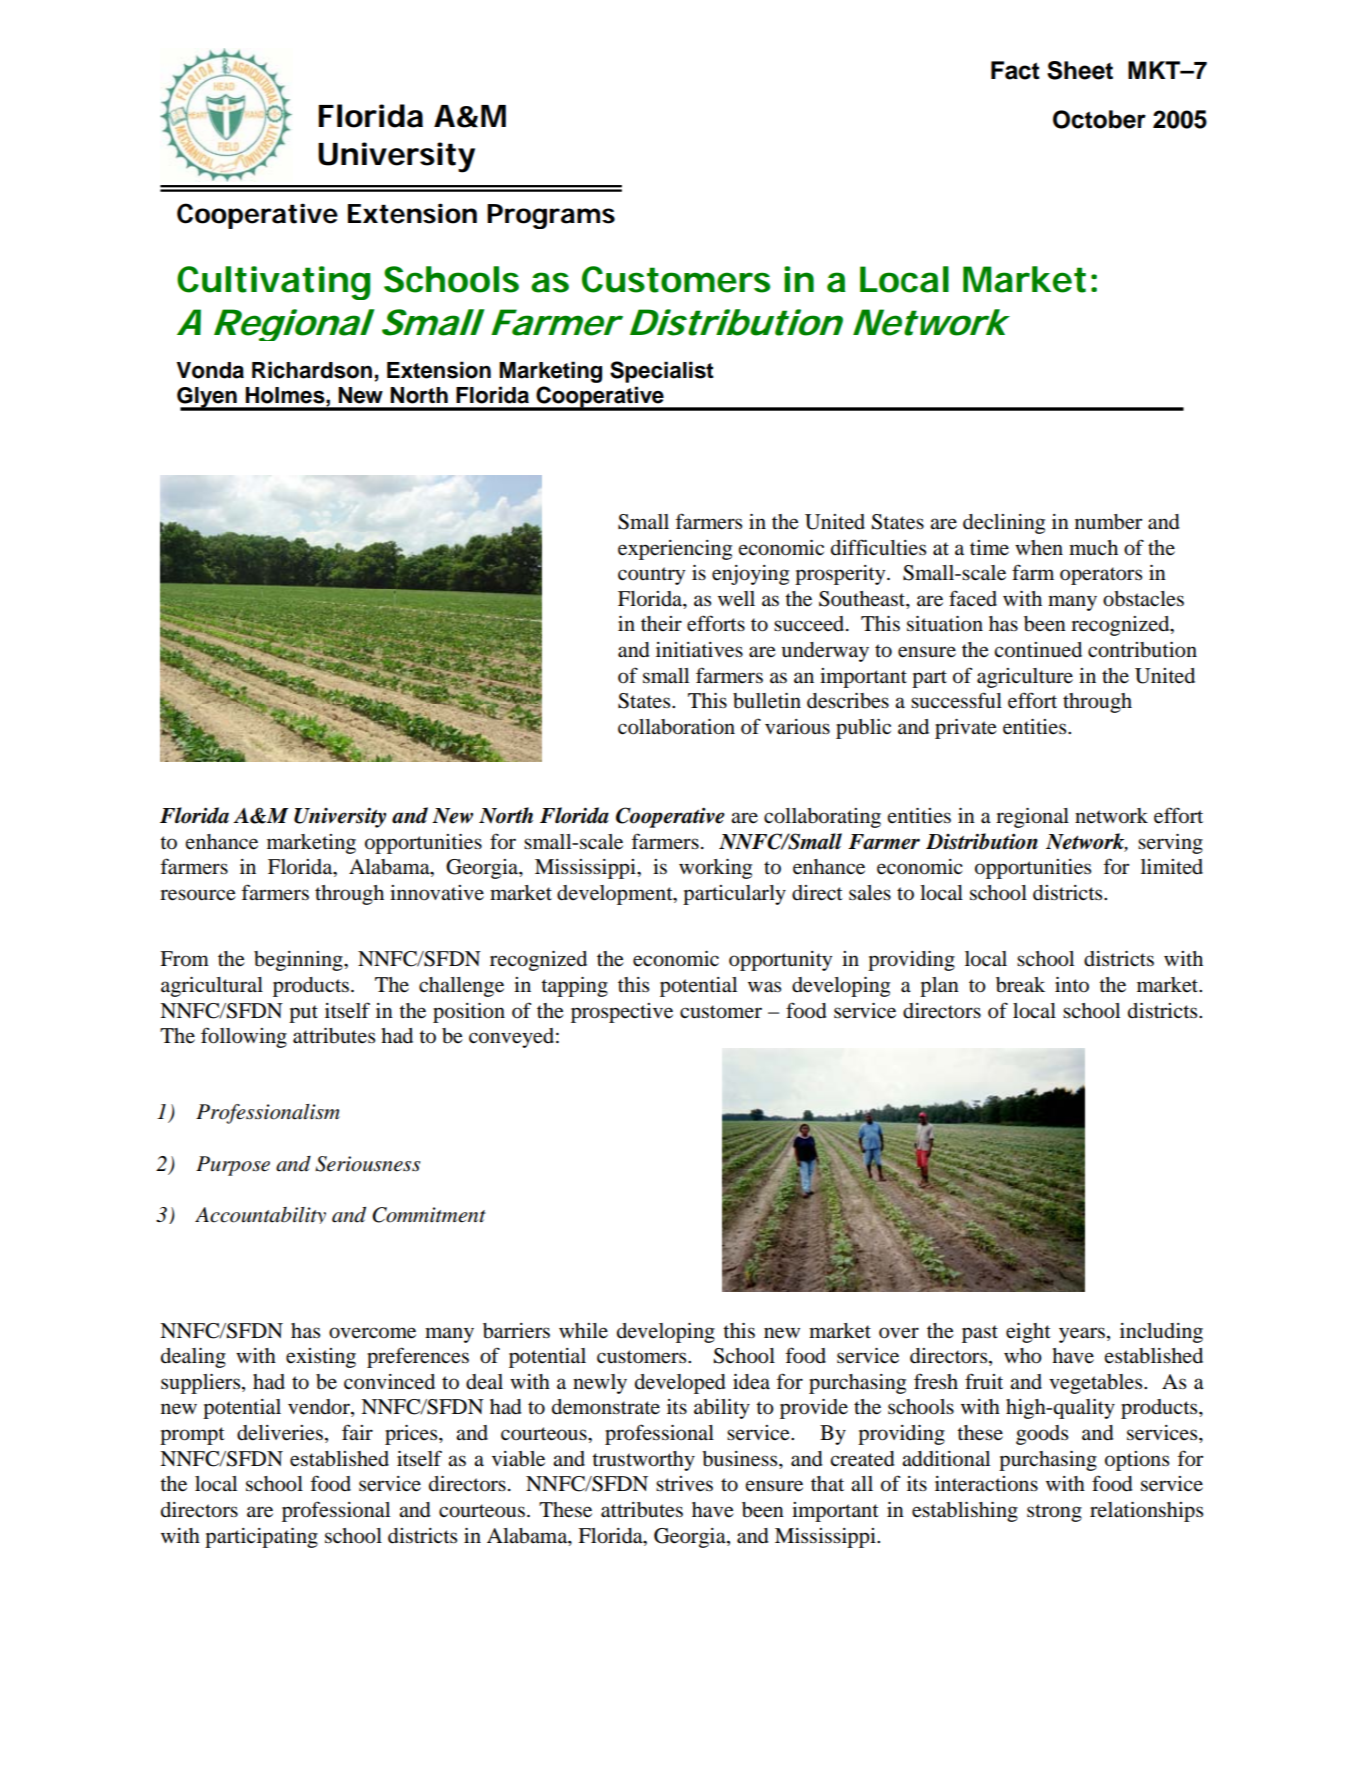  Describe the element at coordinates (280, 1433) in the screenshot. I see `deliveries` at that location.
